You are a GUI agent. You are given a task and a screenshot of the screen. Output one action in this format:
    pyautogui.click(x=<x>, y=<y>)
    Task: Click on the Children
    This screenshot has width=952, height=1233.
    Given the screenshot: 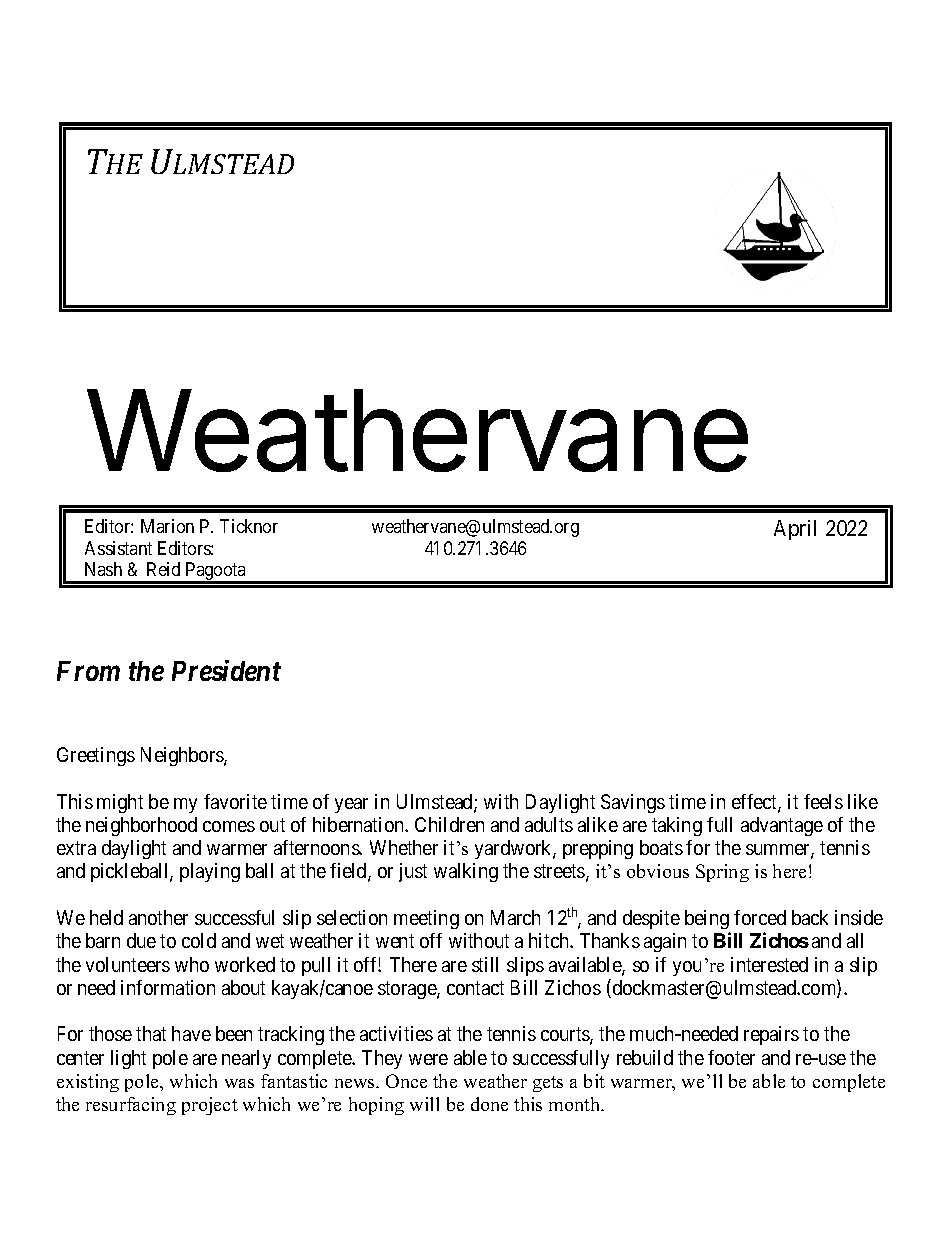 What is the action you would take?
    pyautogui.click(x=449, y=824)
